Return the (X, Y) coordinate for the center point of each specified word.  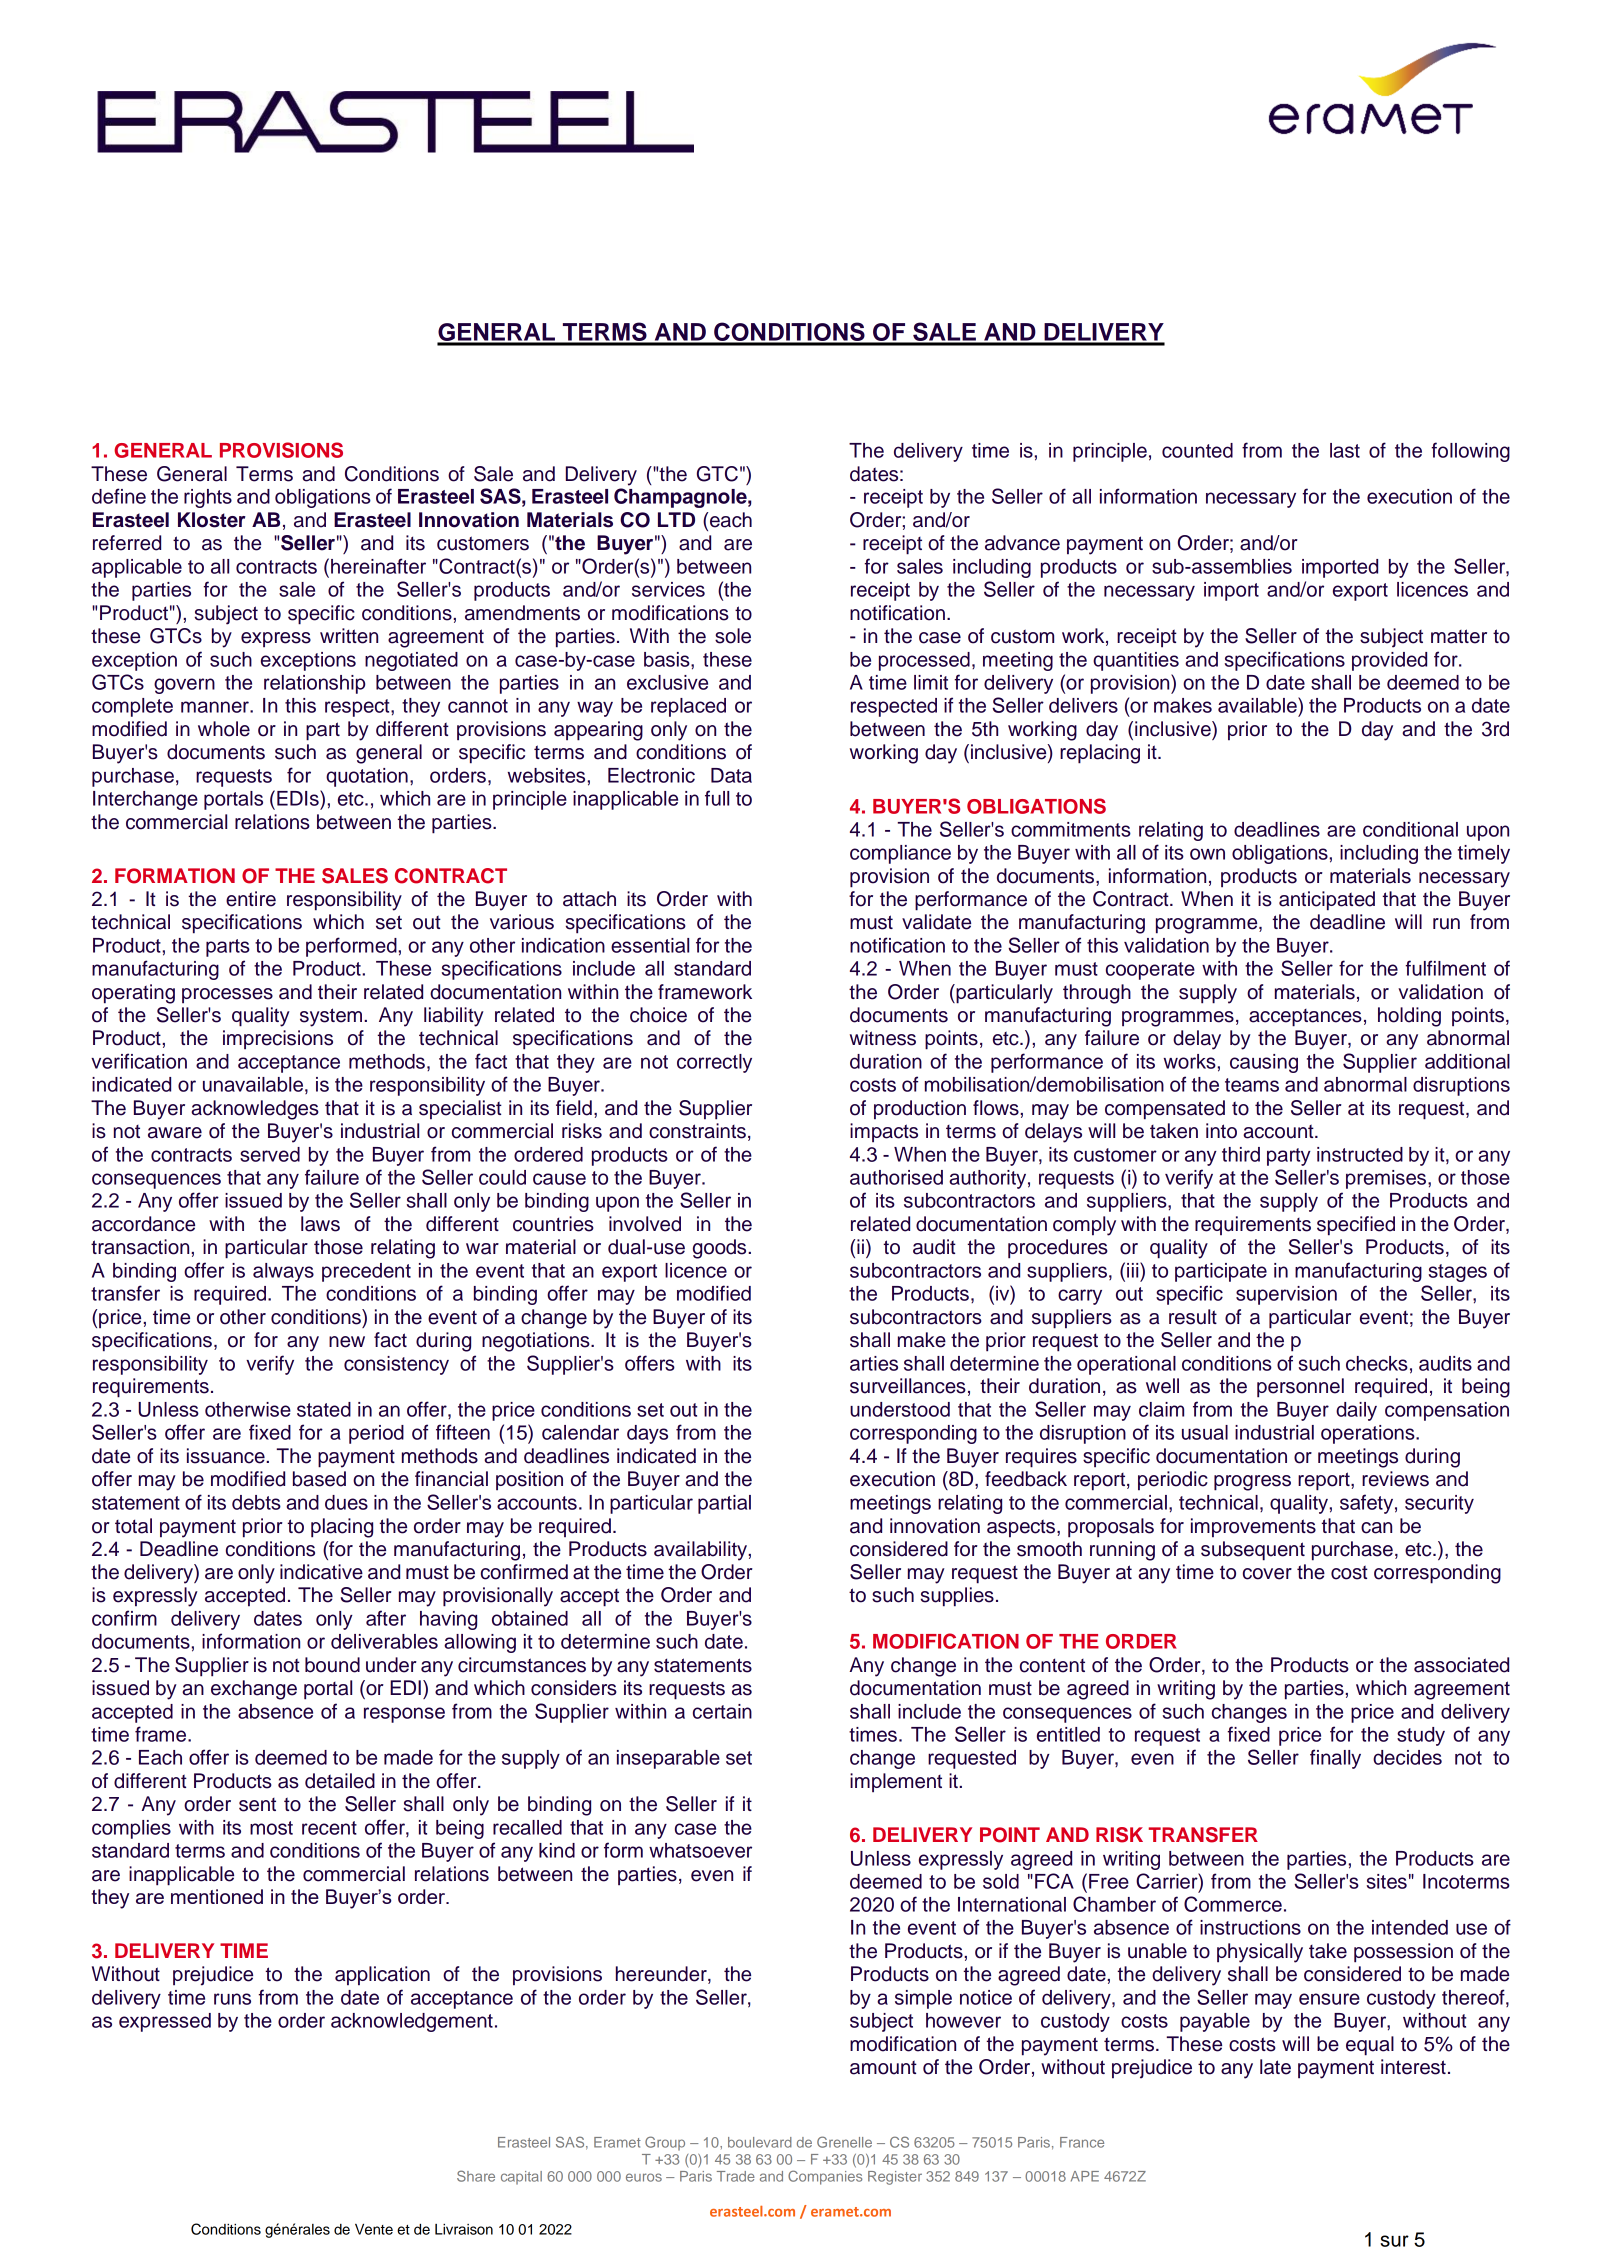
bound (332, 1665)
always (283, 1272)
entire (251, 899)
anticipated (1327, 901)
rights (208, 498)
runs (232, 1999)
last (1345, 450)
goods (721, 1249)
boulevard (760, 2142)
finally (1335, 1759)
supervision (1286, 1295)
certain (722, 1711)
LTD (676, 519)
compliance (900, 854)
